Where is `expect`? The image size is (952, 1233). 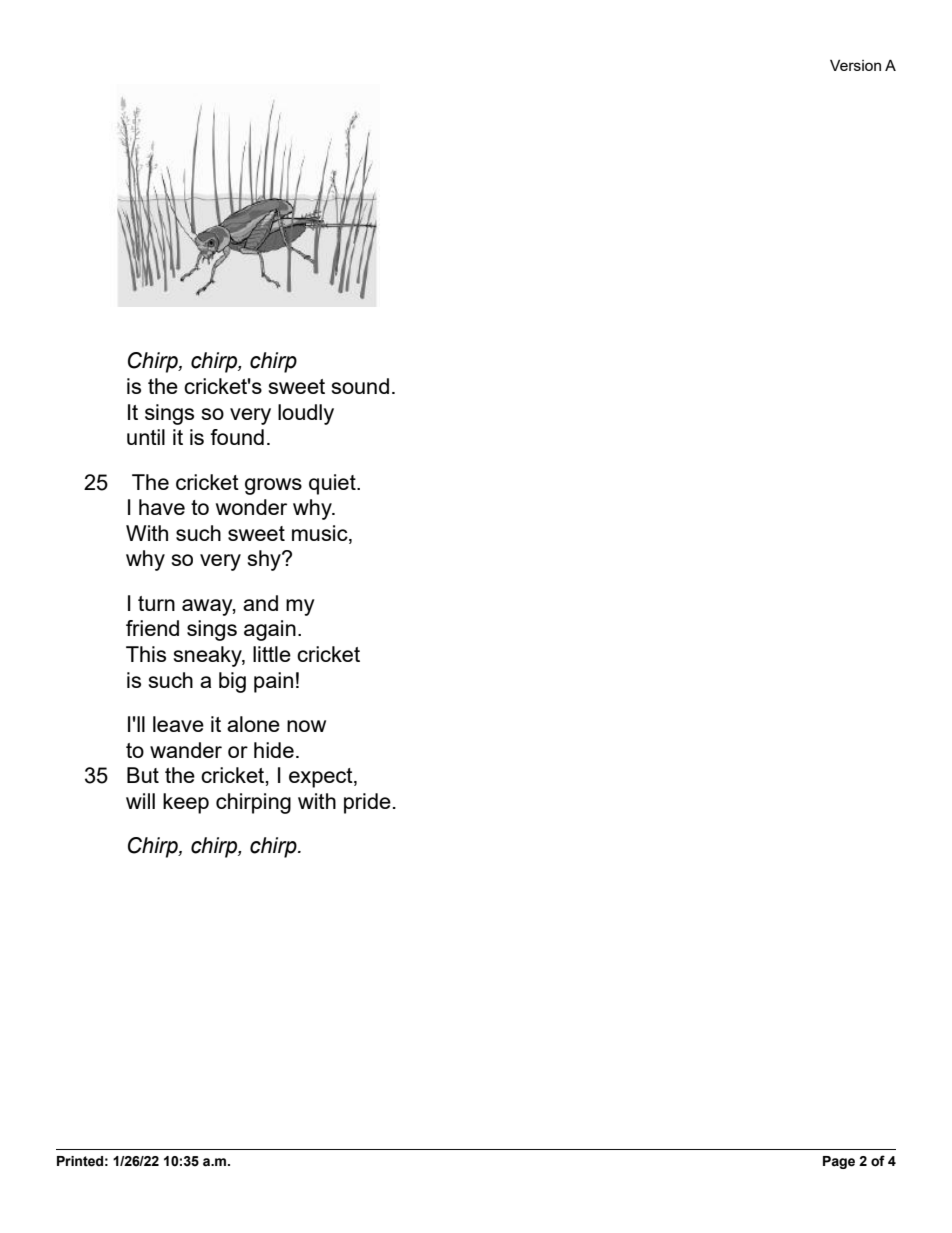
expect is located at coordinates (322, 778).
